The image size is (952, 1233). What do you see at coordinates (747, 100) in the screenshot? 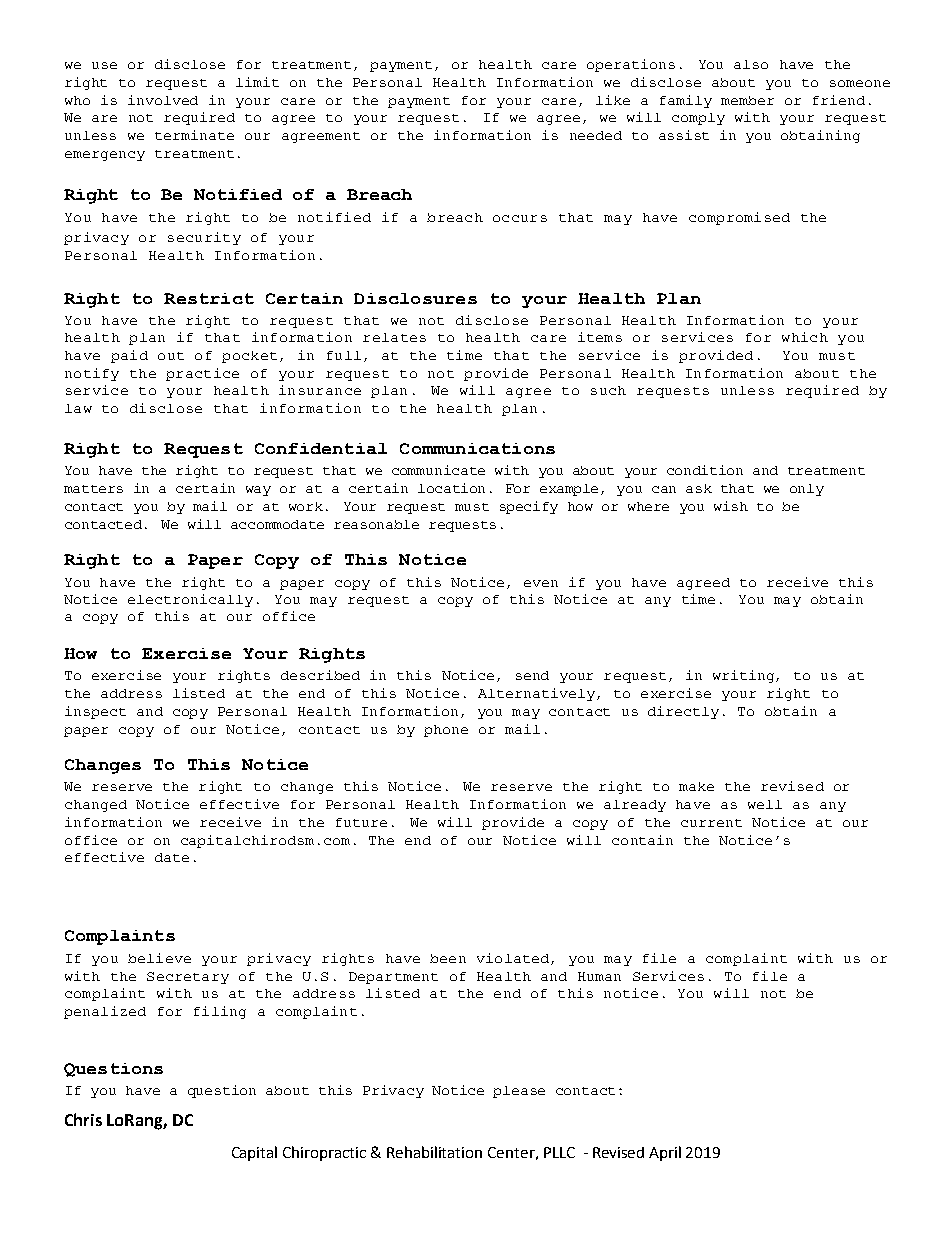
I see `member` at bounding box center [747, 100].
